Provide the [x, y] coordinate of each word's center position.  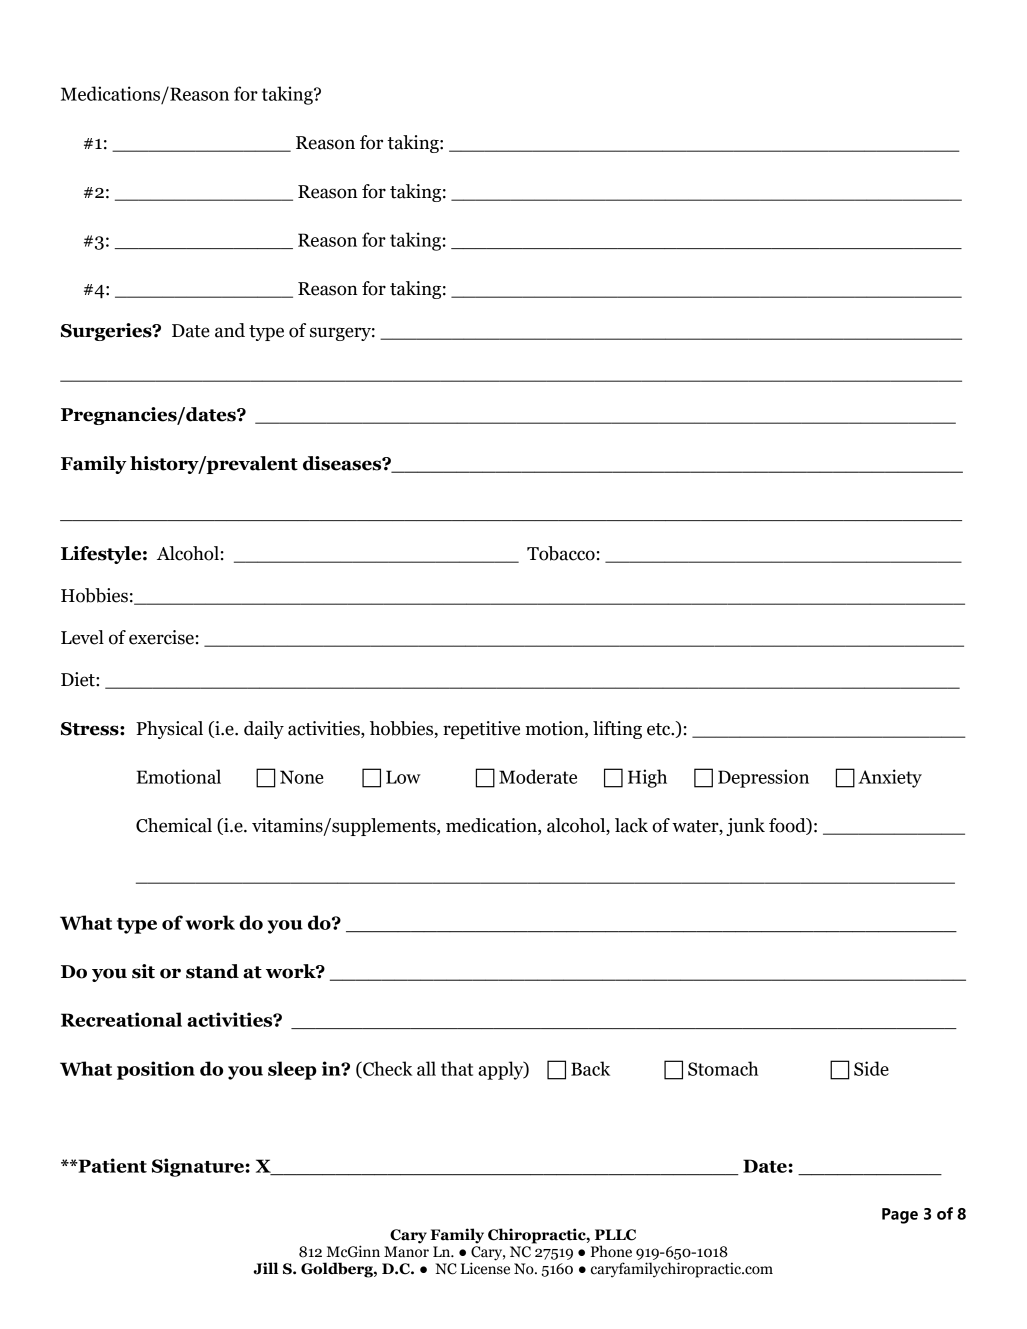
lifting [617, 730]
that [457, 1068]
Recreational [121, 1019]
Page [900, 1216]
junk [745, 827]
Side [871, 1068]
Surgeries [107, 332]
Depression [763, 778]
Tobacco [561, 553]
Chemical [174, 825]
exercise [161, 637]
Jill [266, 1268]
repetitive [481, 730]
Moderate [538, 776]
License [485, 1267]
